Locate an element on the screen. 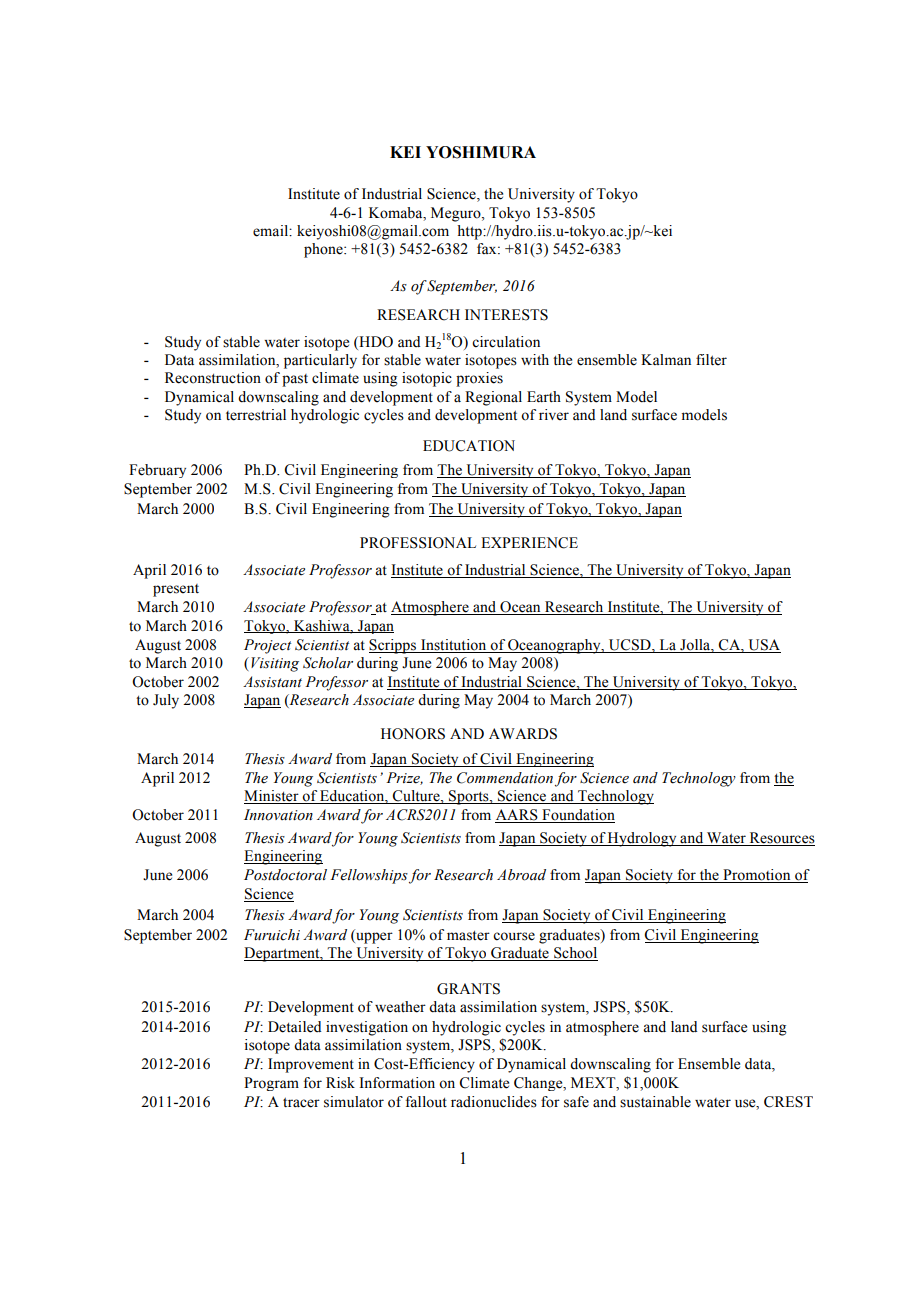 The width and height of the screenshot is (924, 1308). Minister is located at coordinates (272, 797).
